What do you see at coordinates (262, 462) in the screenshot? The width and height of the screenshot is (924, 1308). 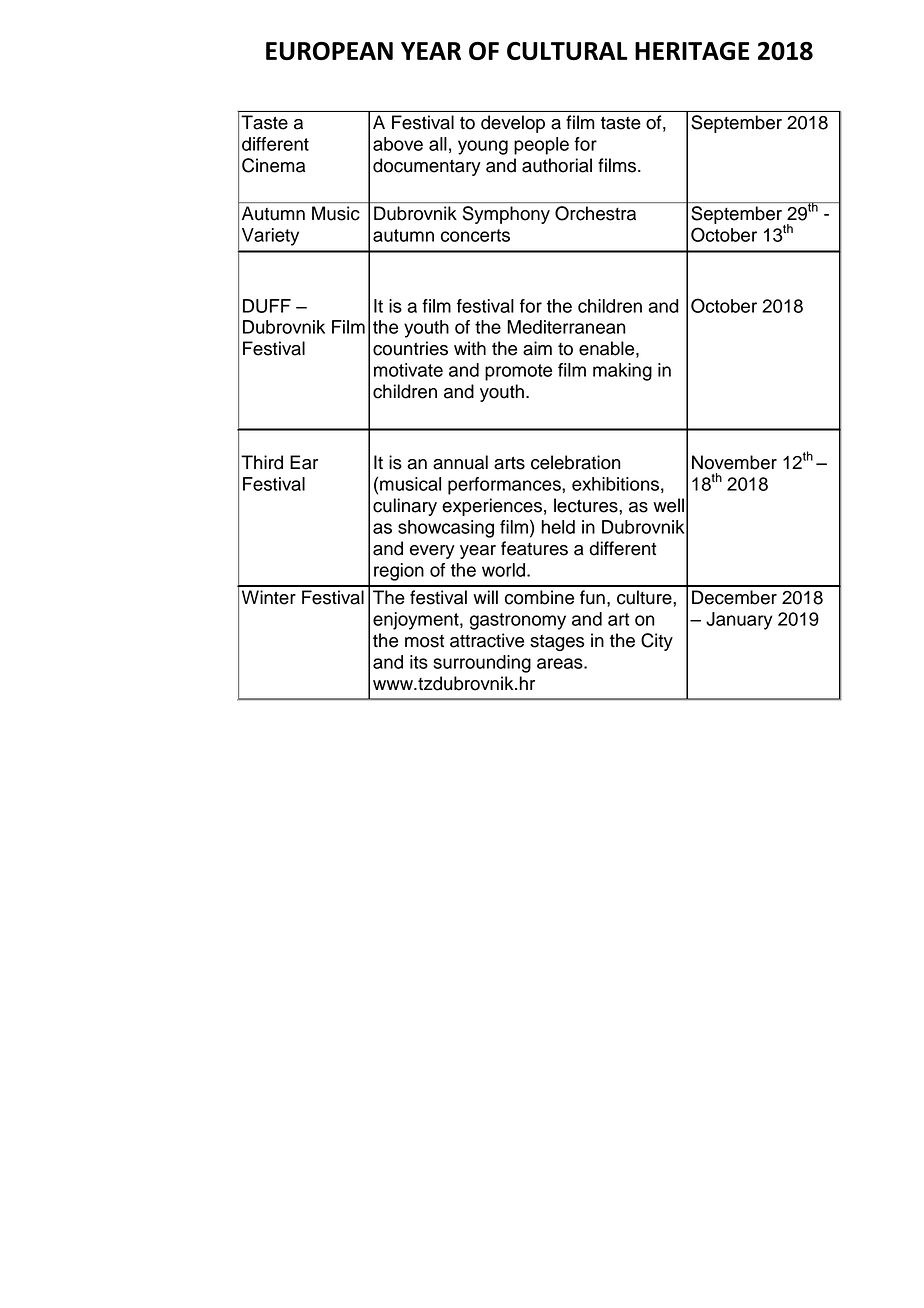 I see `Third` at bounding box center [262, 462].
